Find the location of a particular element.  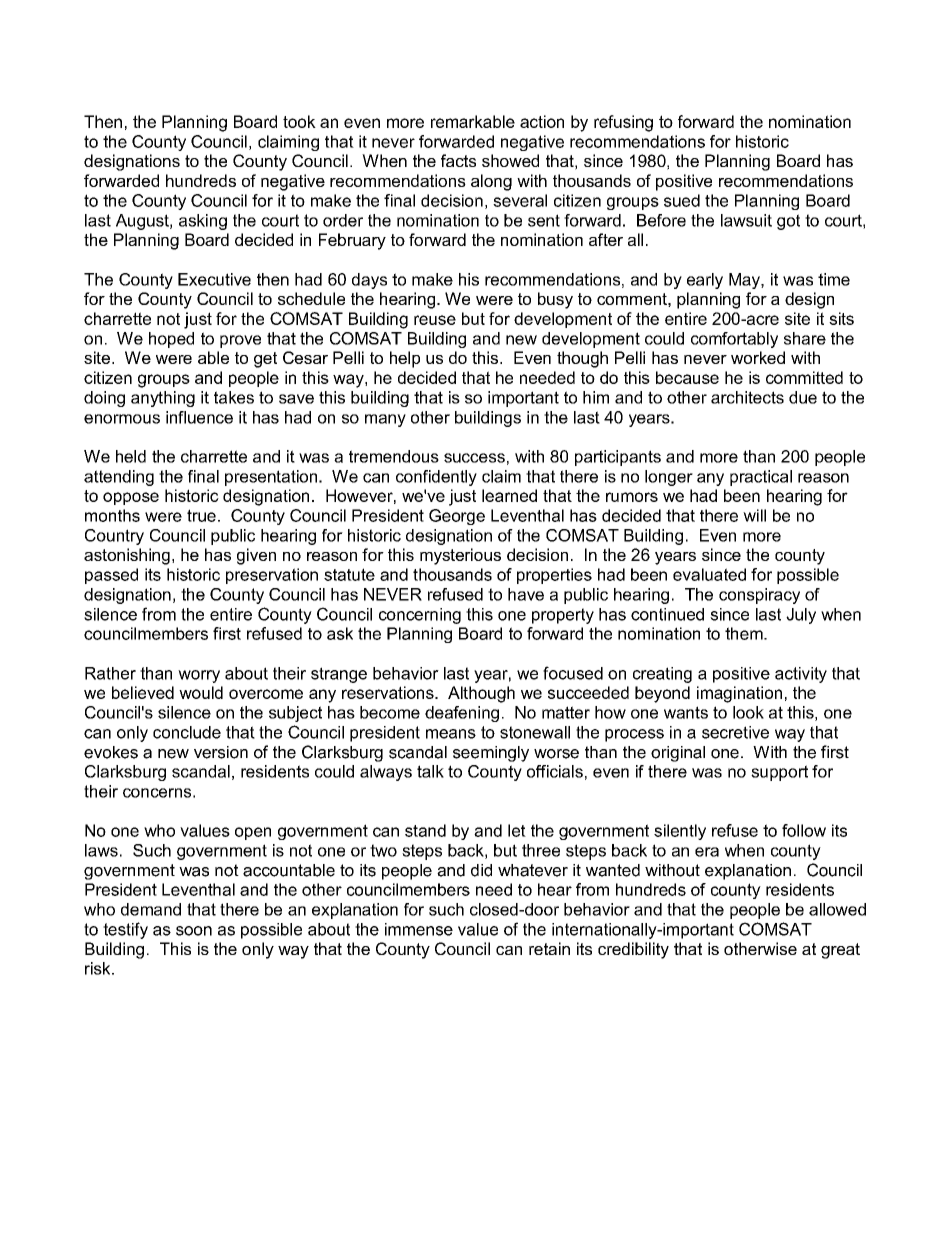

soon is located at coordinates (194, 931).
